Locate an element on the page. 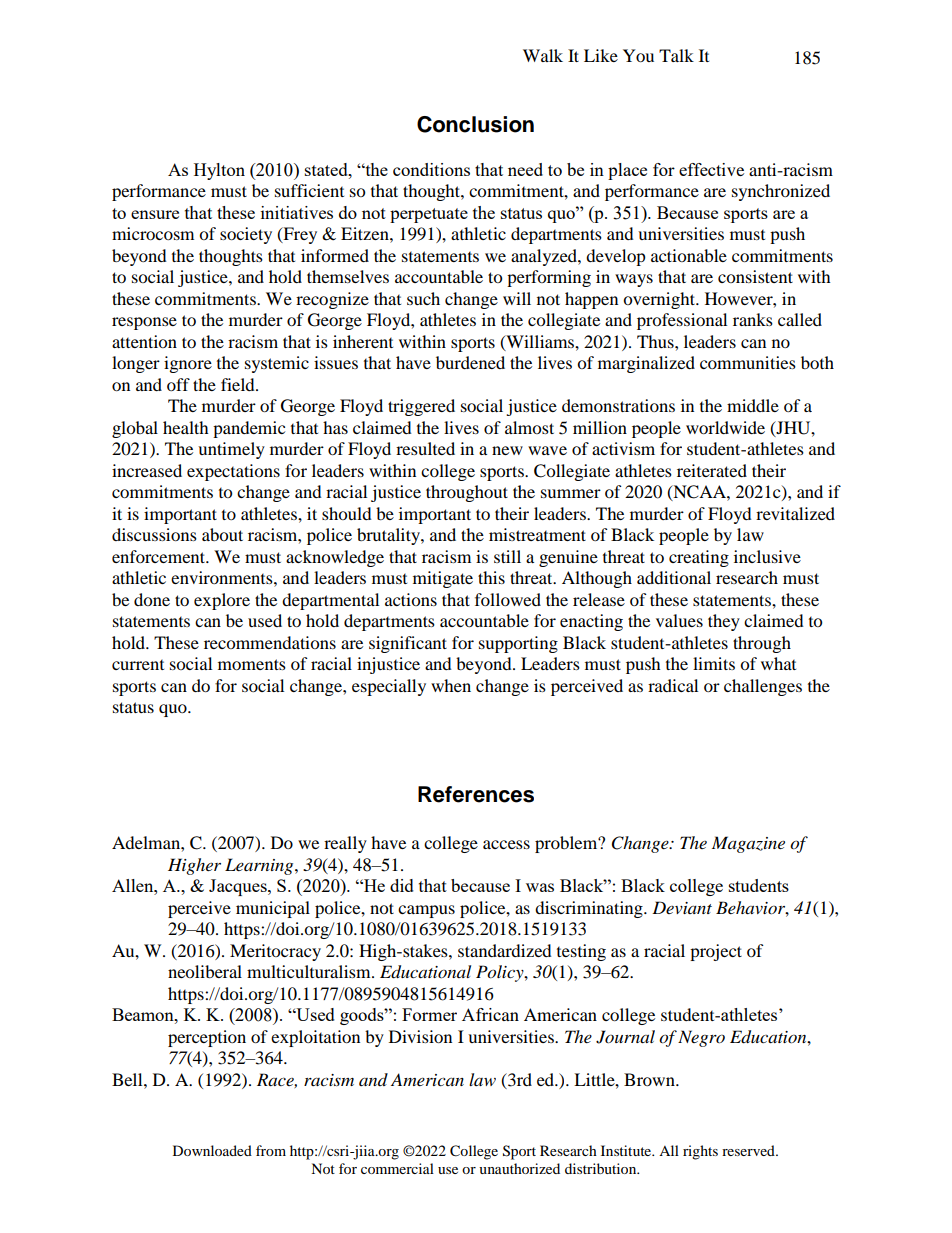 The height and width of the document is (1233, 952). reserved is located at coordinates (749, 1150).
